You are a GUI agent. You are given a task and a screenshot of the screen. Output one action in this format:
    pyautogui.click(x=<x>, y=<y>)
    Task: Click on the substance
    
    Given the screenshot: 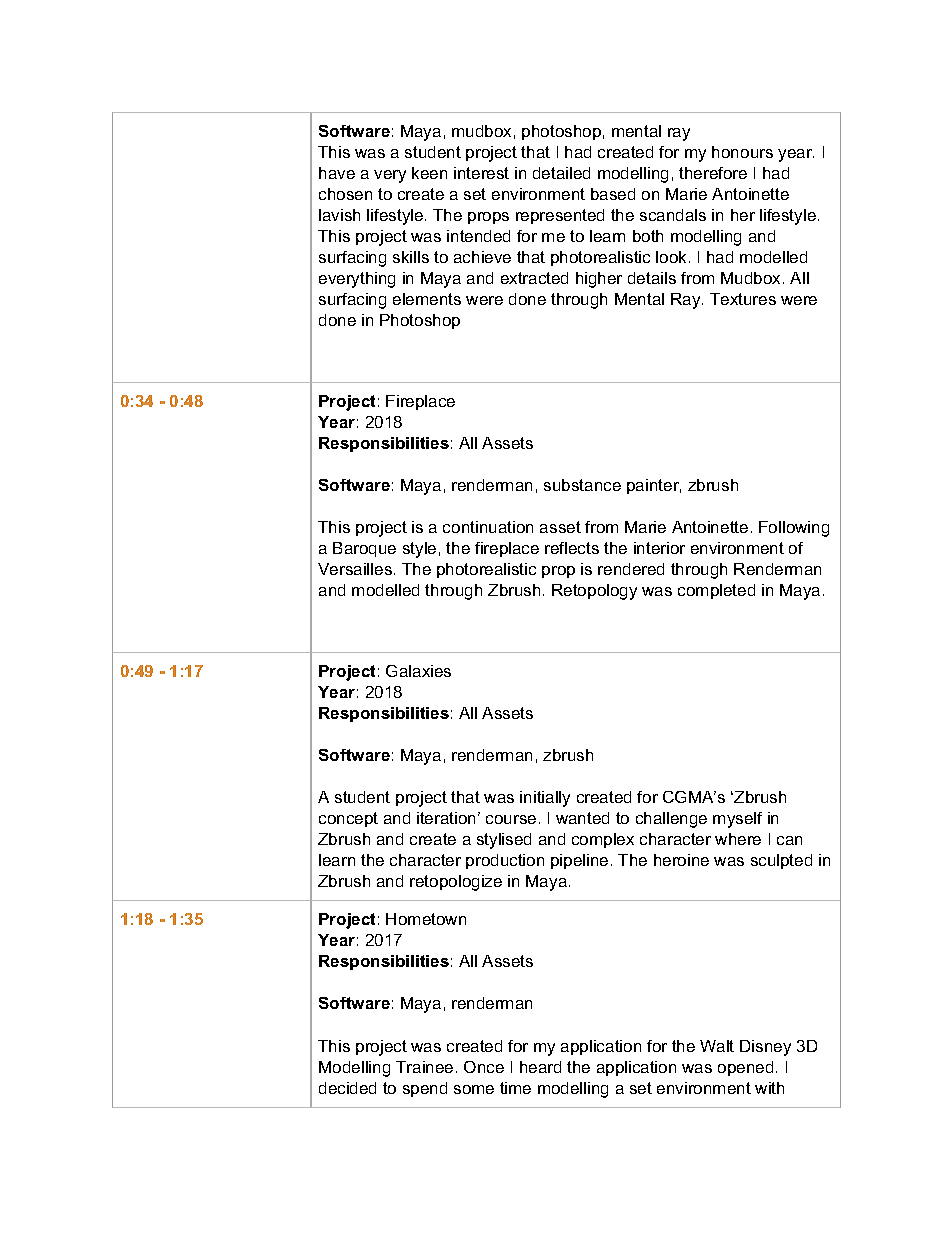 What is the action you would take?
    pyautogui.click(x=582, y=485)
